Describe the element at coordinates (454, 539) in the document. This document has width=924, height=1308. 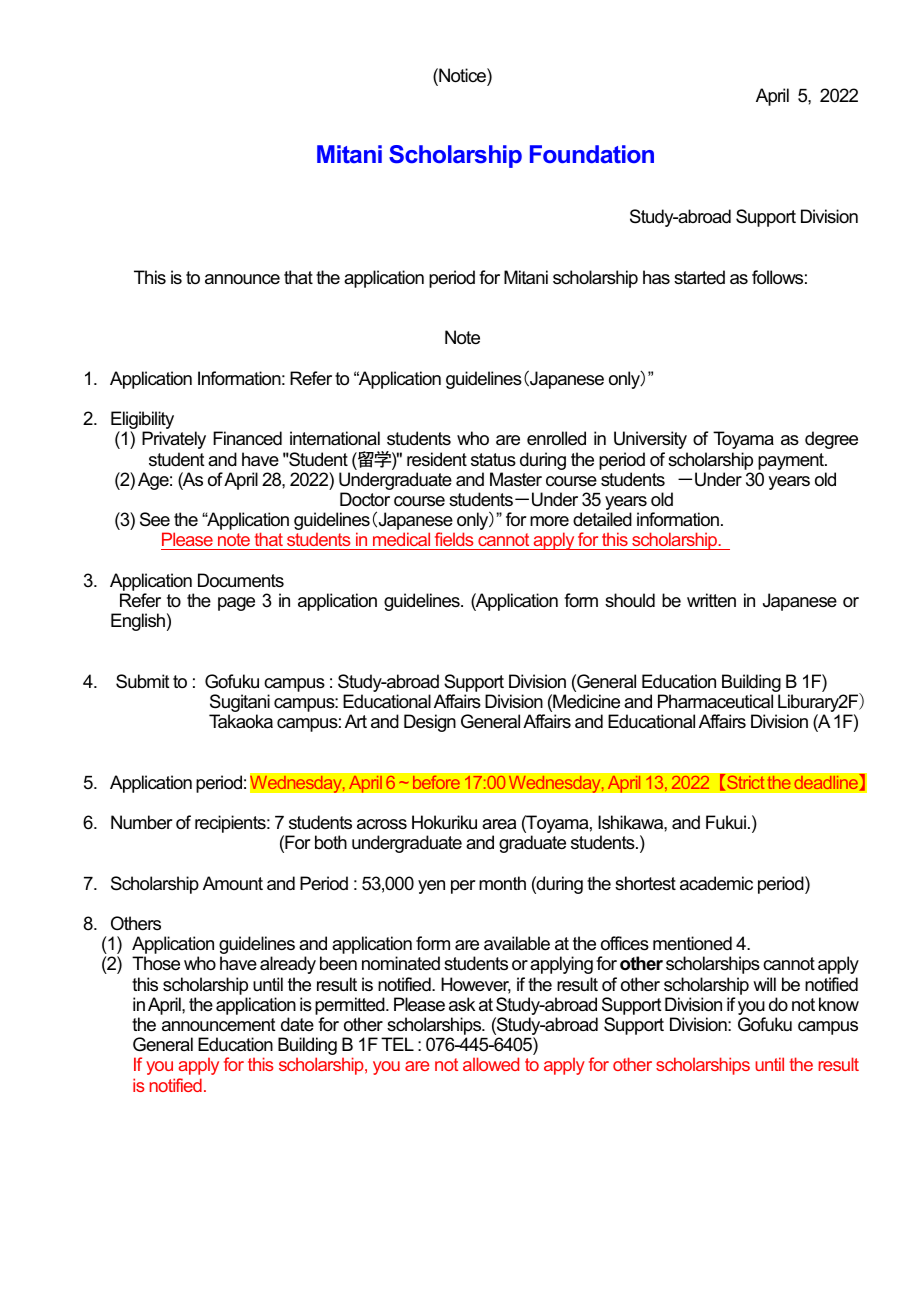
I see `fields` at that location.
